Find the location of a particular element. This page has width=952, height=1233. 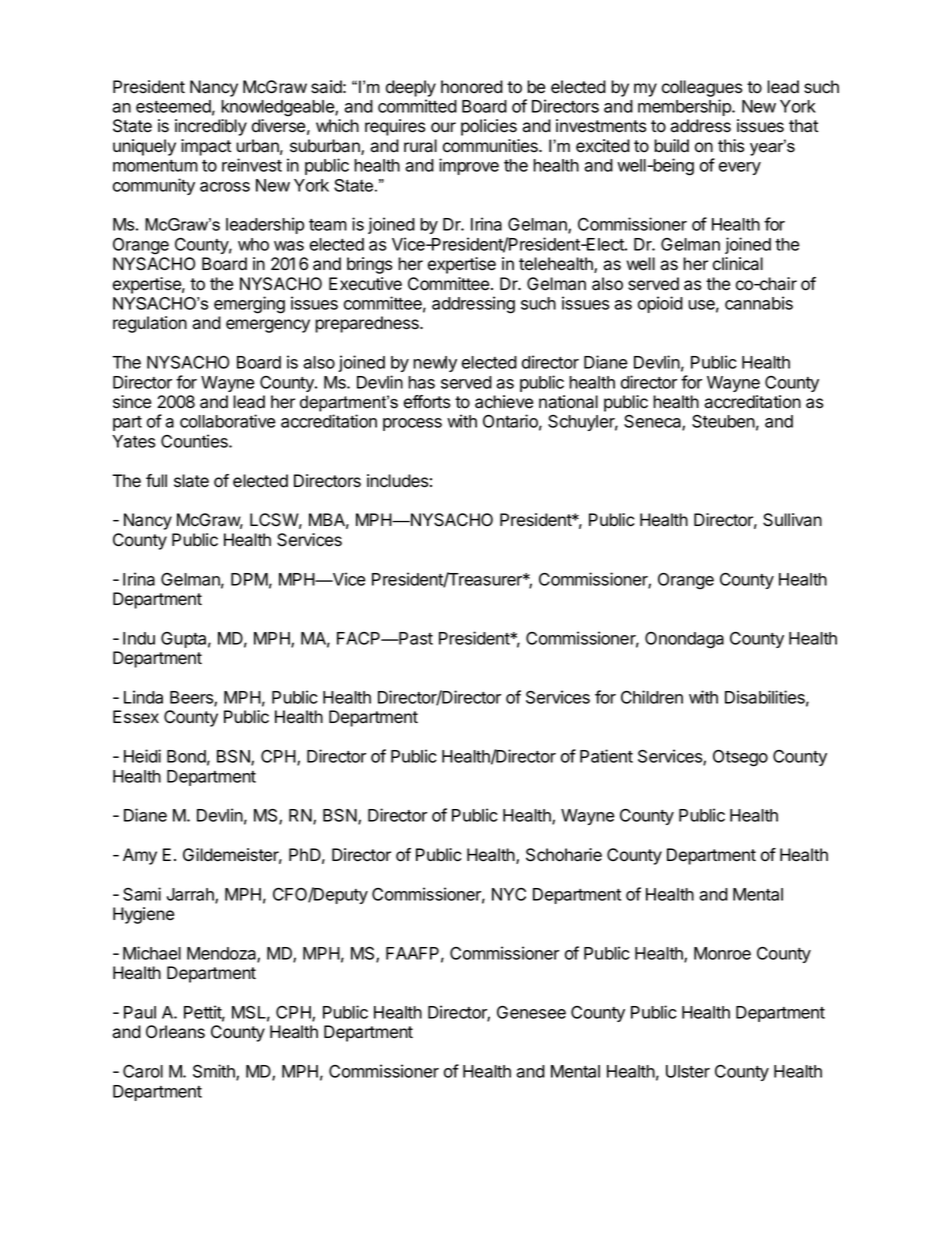

Heidi is located at coordinates (142, 756).
